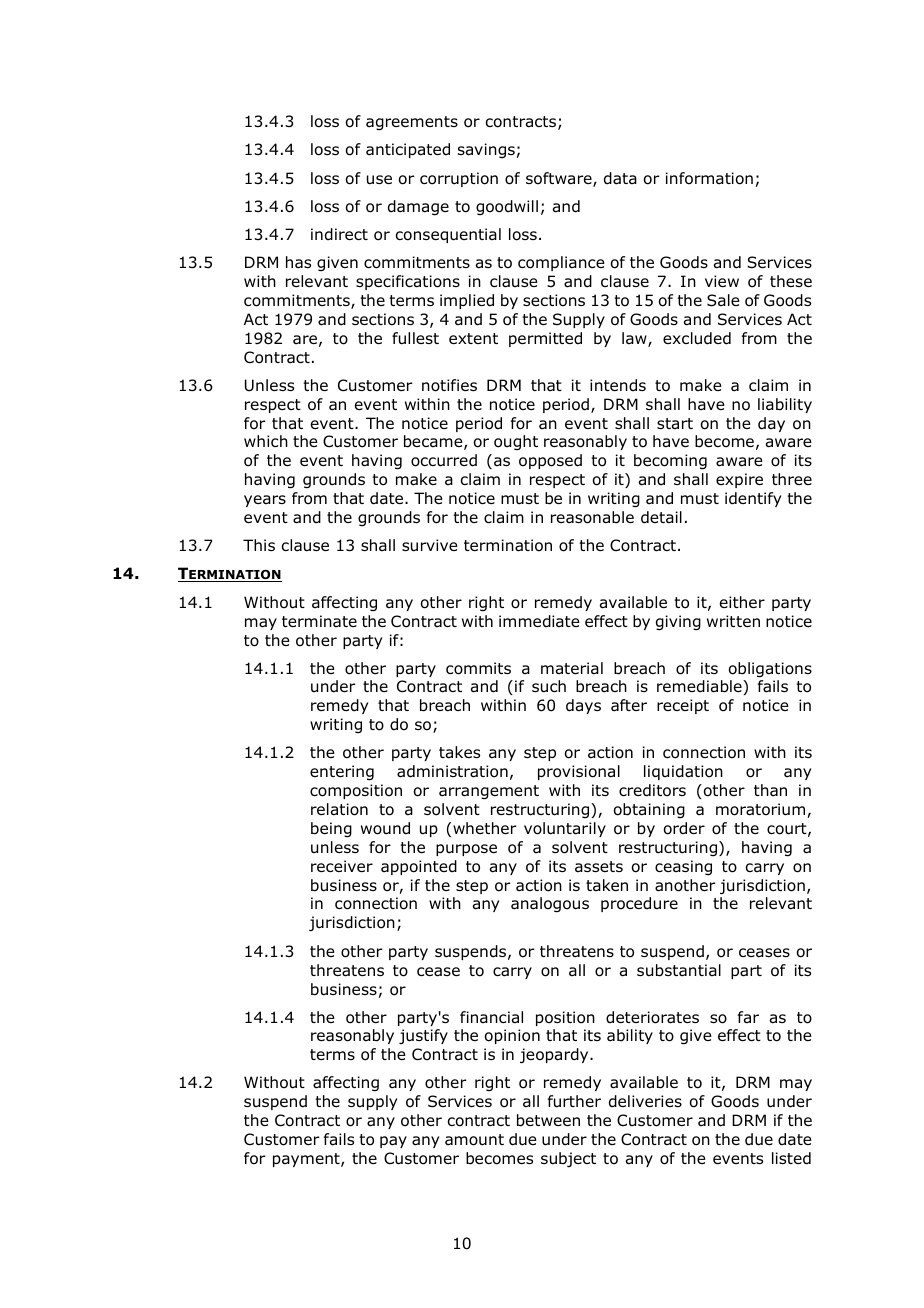 The height and width of the image is (1308, 924). What do you see at coordinates (486, 150) in the image?
I see `savings` at bounding box center [486, 150].
